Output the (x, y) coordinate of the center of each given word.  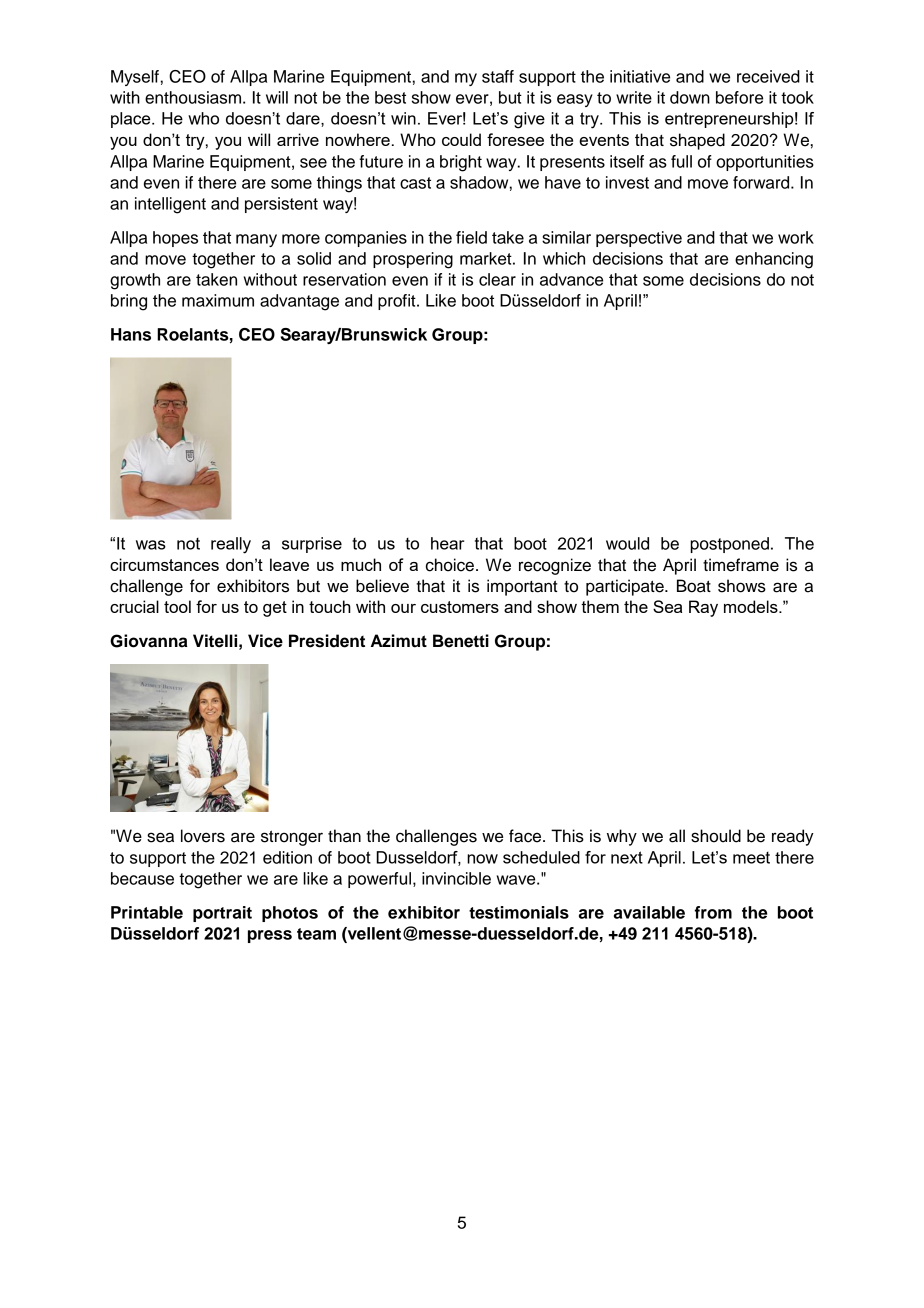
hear (447, 543)
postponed (729, 545)
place (132, 120)
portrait (222, 914)
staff (498, 76)
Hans (131, 334)
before (739, 97)
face (526, 836)
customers (460, 607)
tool (177, 606)
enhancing (774, 260)
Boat (694, 586)
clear (497, 279)
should (716, 836)
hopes (175, 239)
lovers (203, 836)
